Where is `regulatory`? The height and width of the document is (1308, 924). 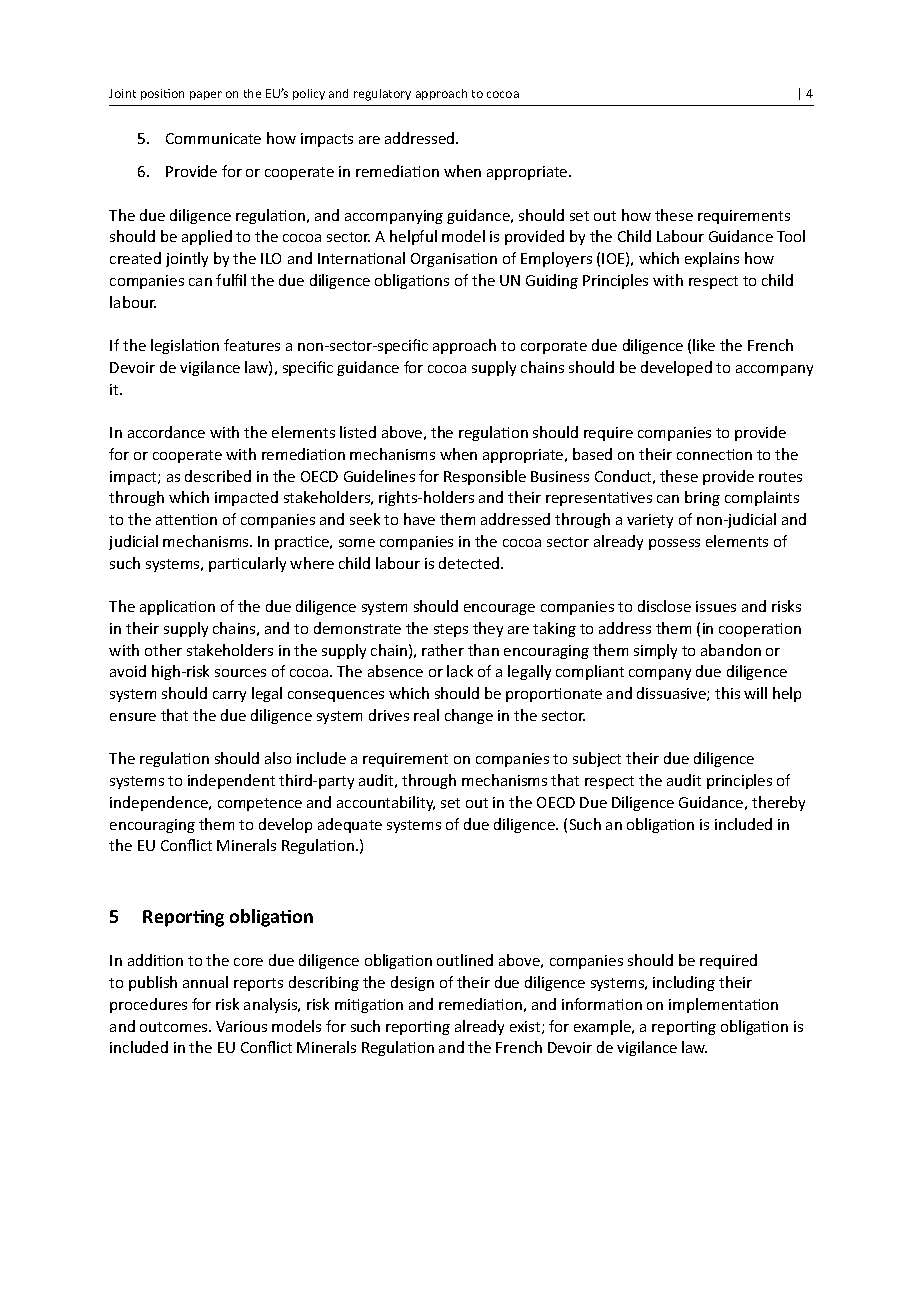 regulatory is located at coordinates (382, 95).
